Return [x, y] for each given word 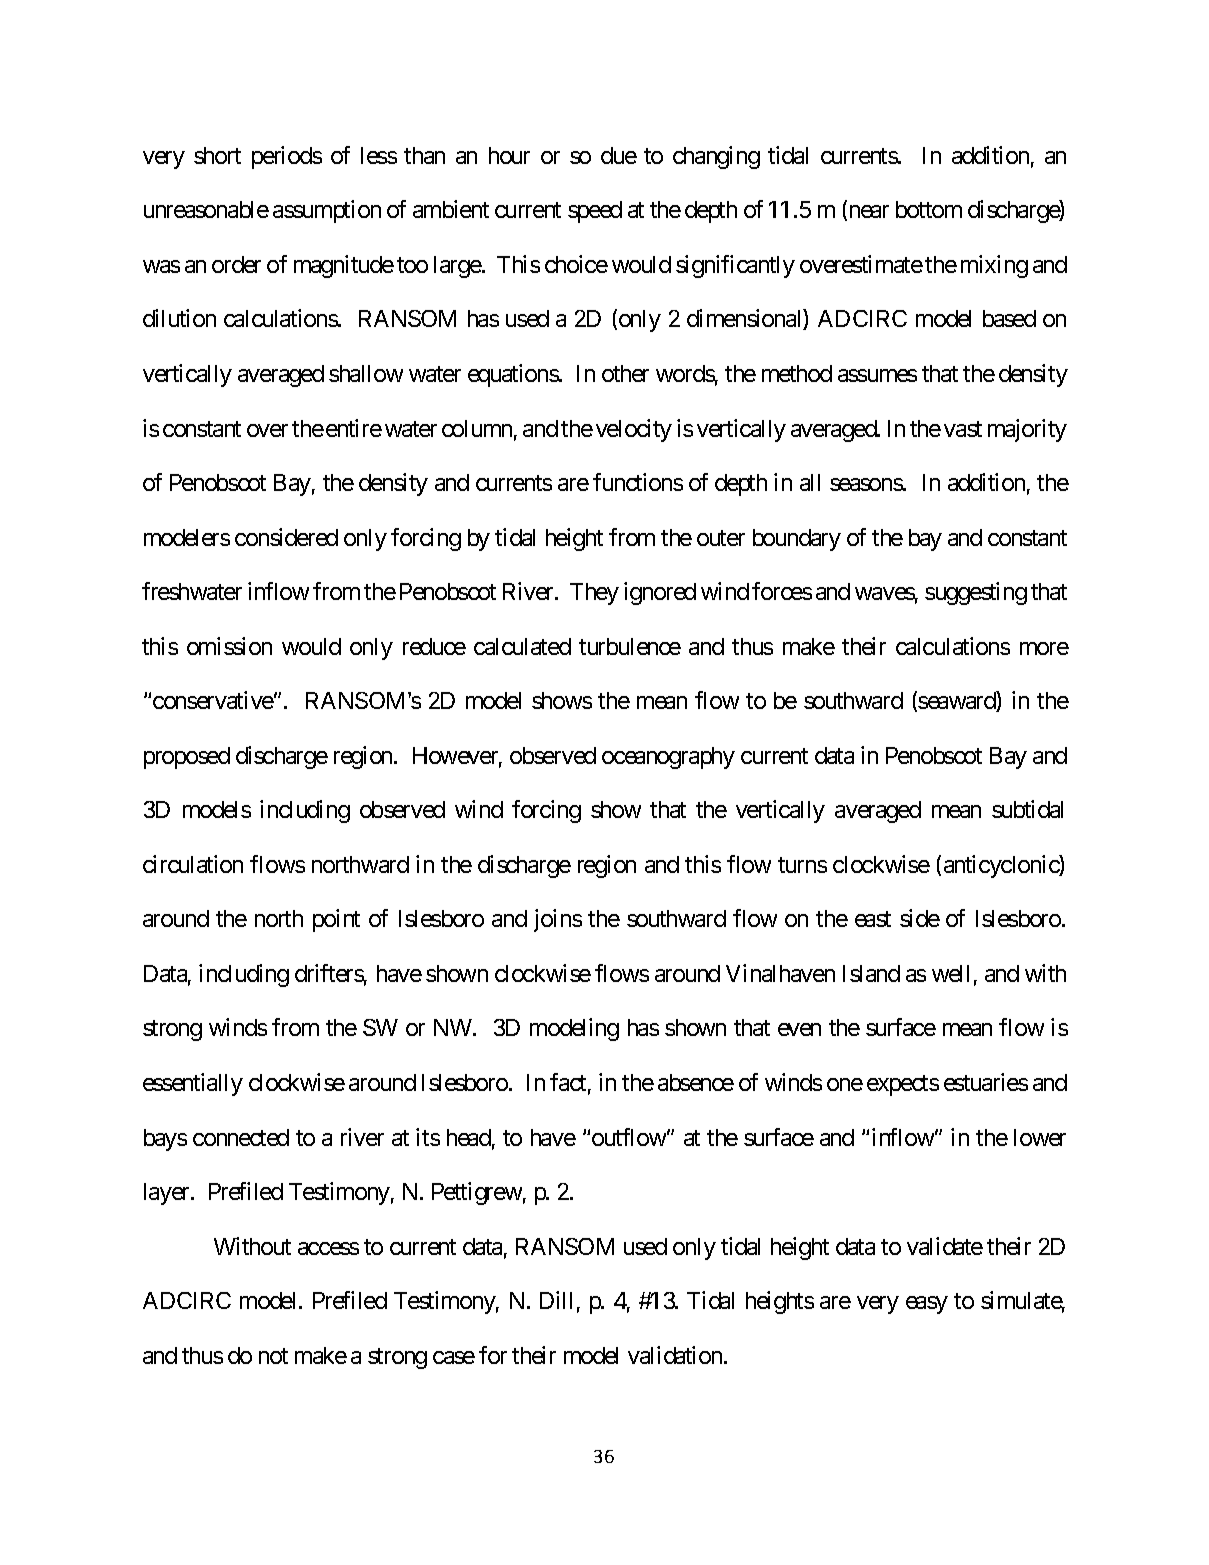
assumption [327, 211]
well [950, 973]
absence [696, 1082]
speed [595, 212]
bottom [929, 209]
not [273, 1356]
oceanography [668, 758]
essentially [193, 1084]
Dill [556, 1300]
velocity [634, 430]
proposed [187, 758]
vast [963, 429]
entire [354, 428]
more [1044, 648]
